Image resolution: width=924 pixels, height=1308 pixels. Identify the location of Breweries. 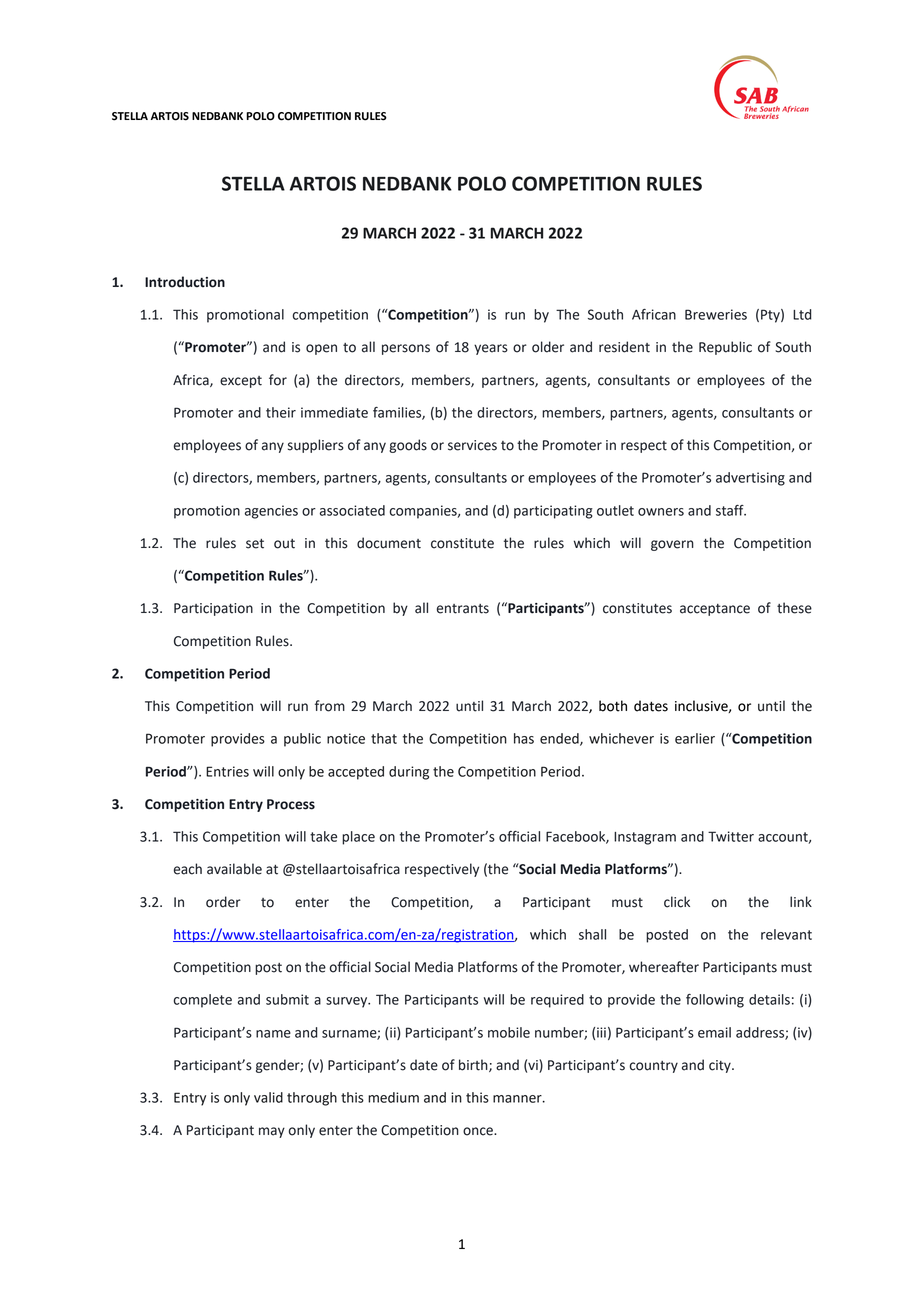
(716, 314).
